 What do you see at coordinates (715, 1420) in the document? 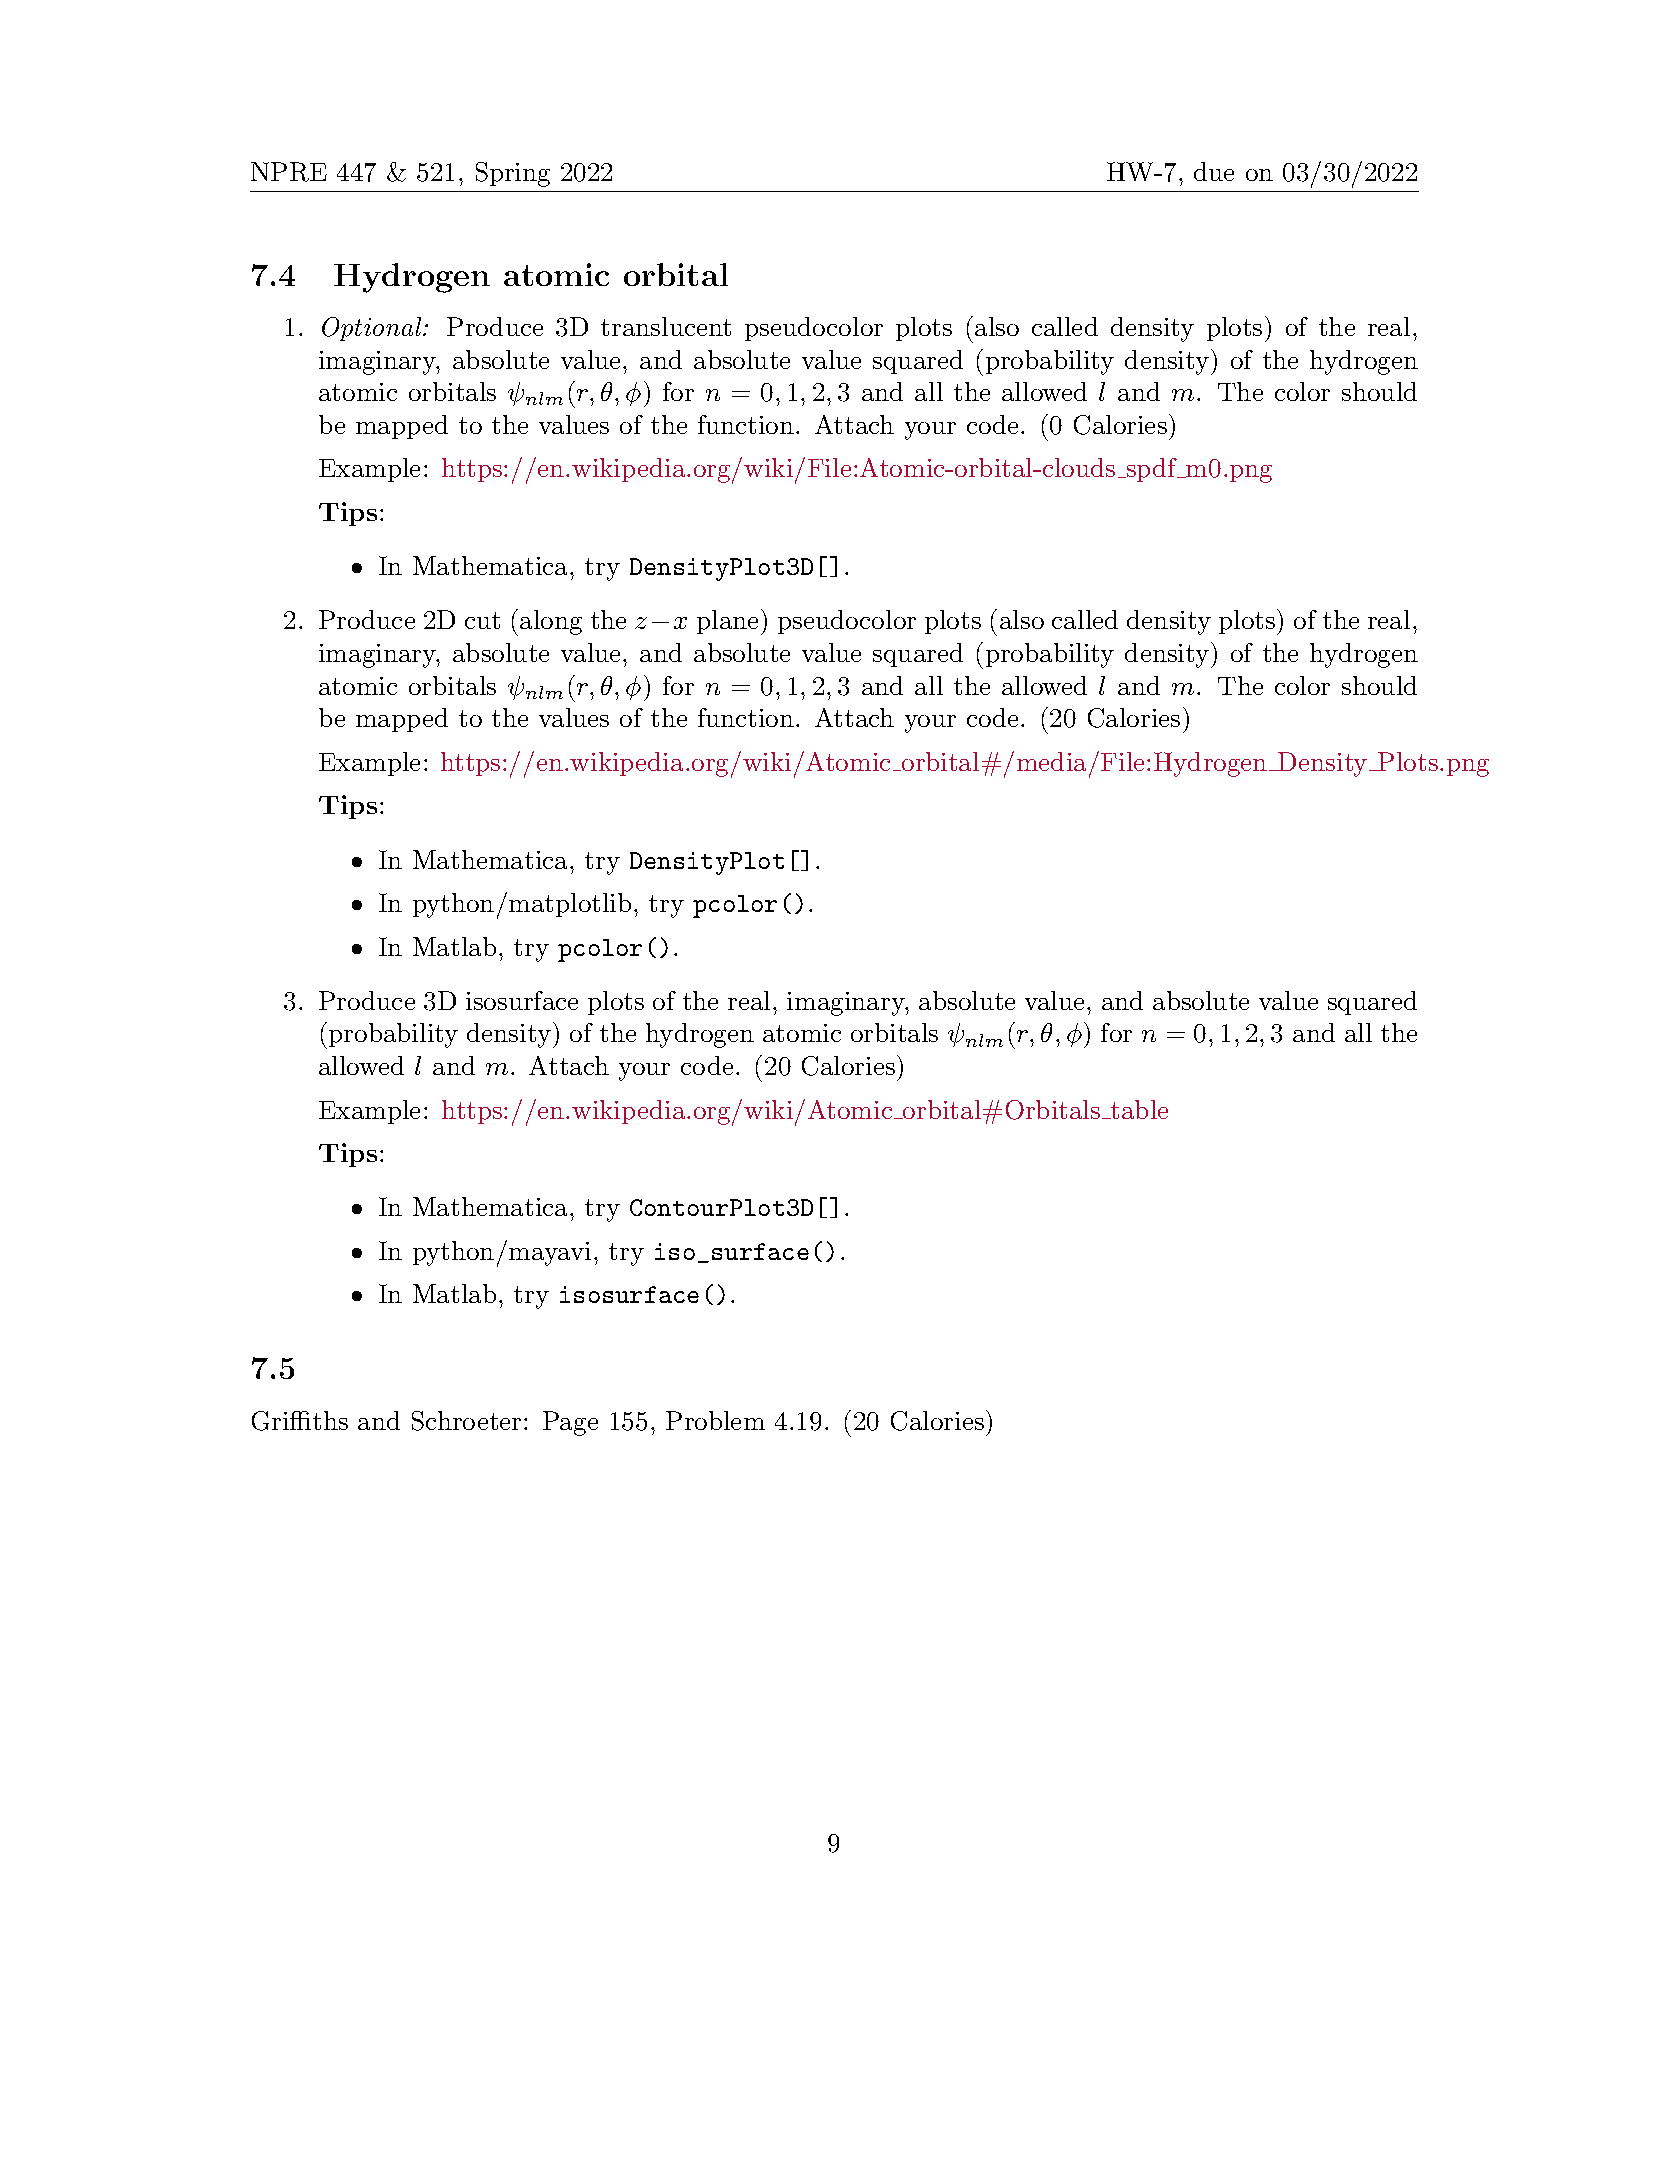
I see `Problem` at bounding box center [715, 1420].
